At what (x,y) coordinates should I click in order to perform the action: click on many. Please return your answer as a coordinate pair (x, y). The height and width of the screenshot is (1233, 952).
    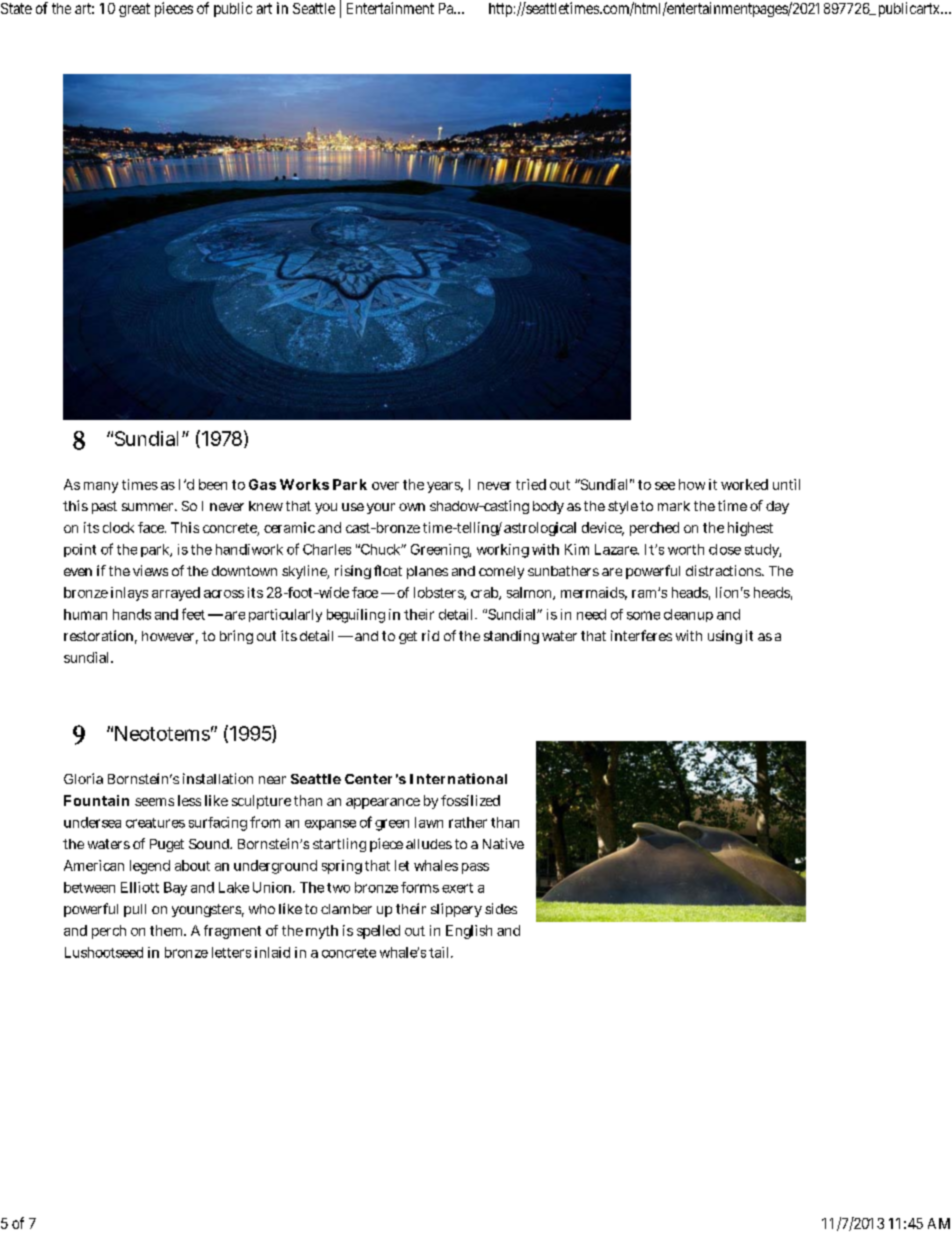
    Looking at the image, I should click on (101, 487).
